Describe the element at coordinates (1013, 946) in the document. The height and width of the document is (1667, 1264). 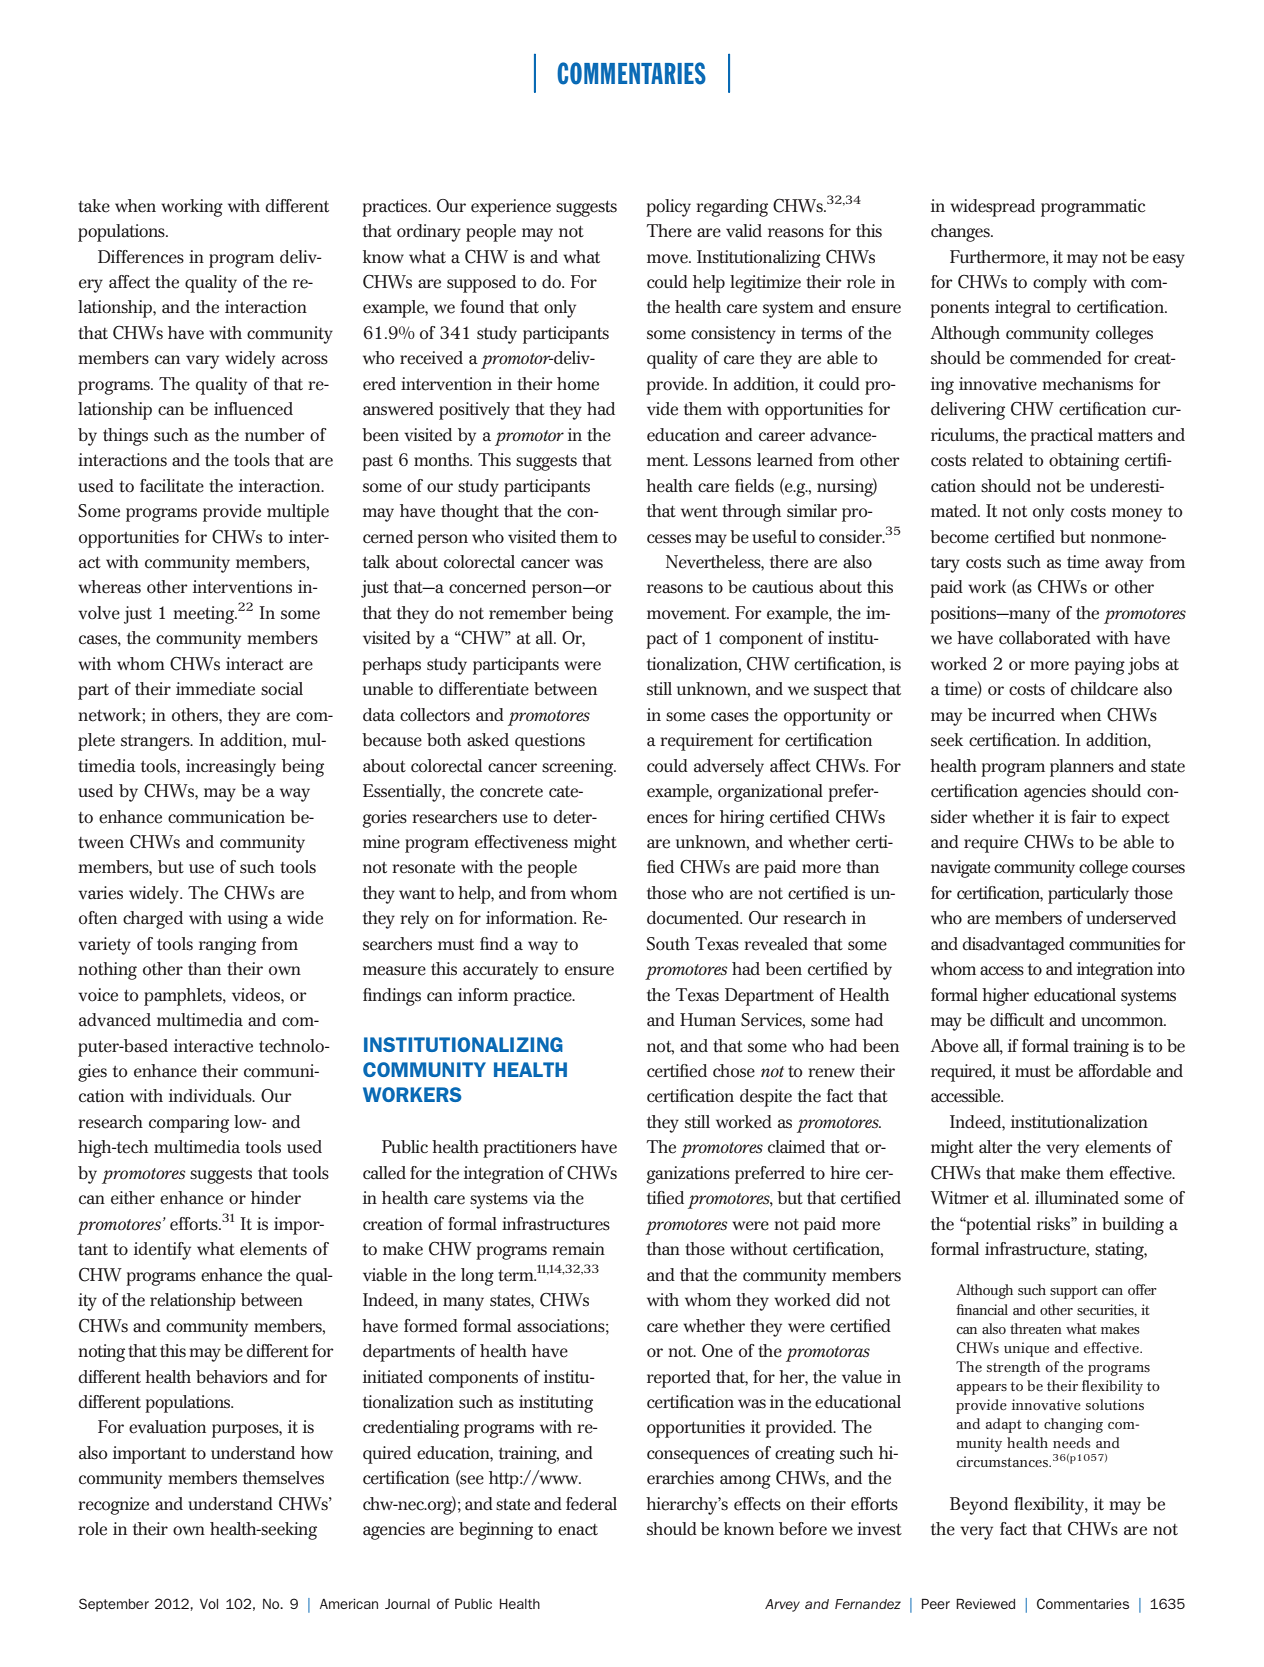
I see `disadvantaged` at that location.
